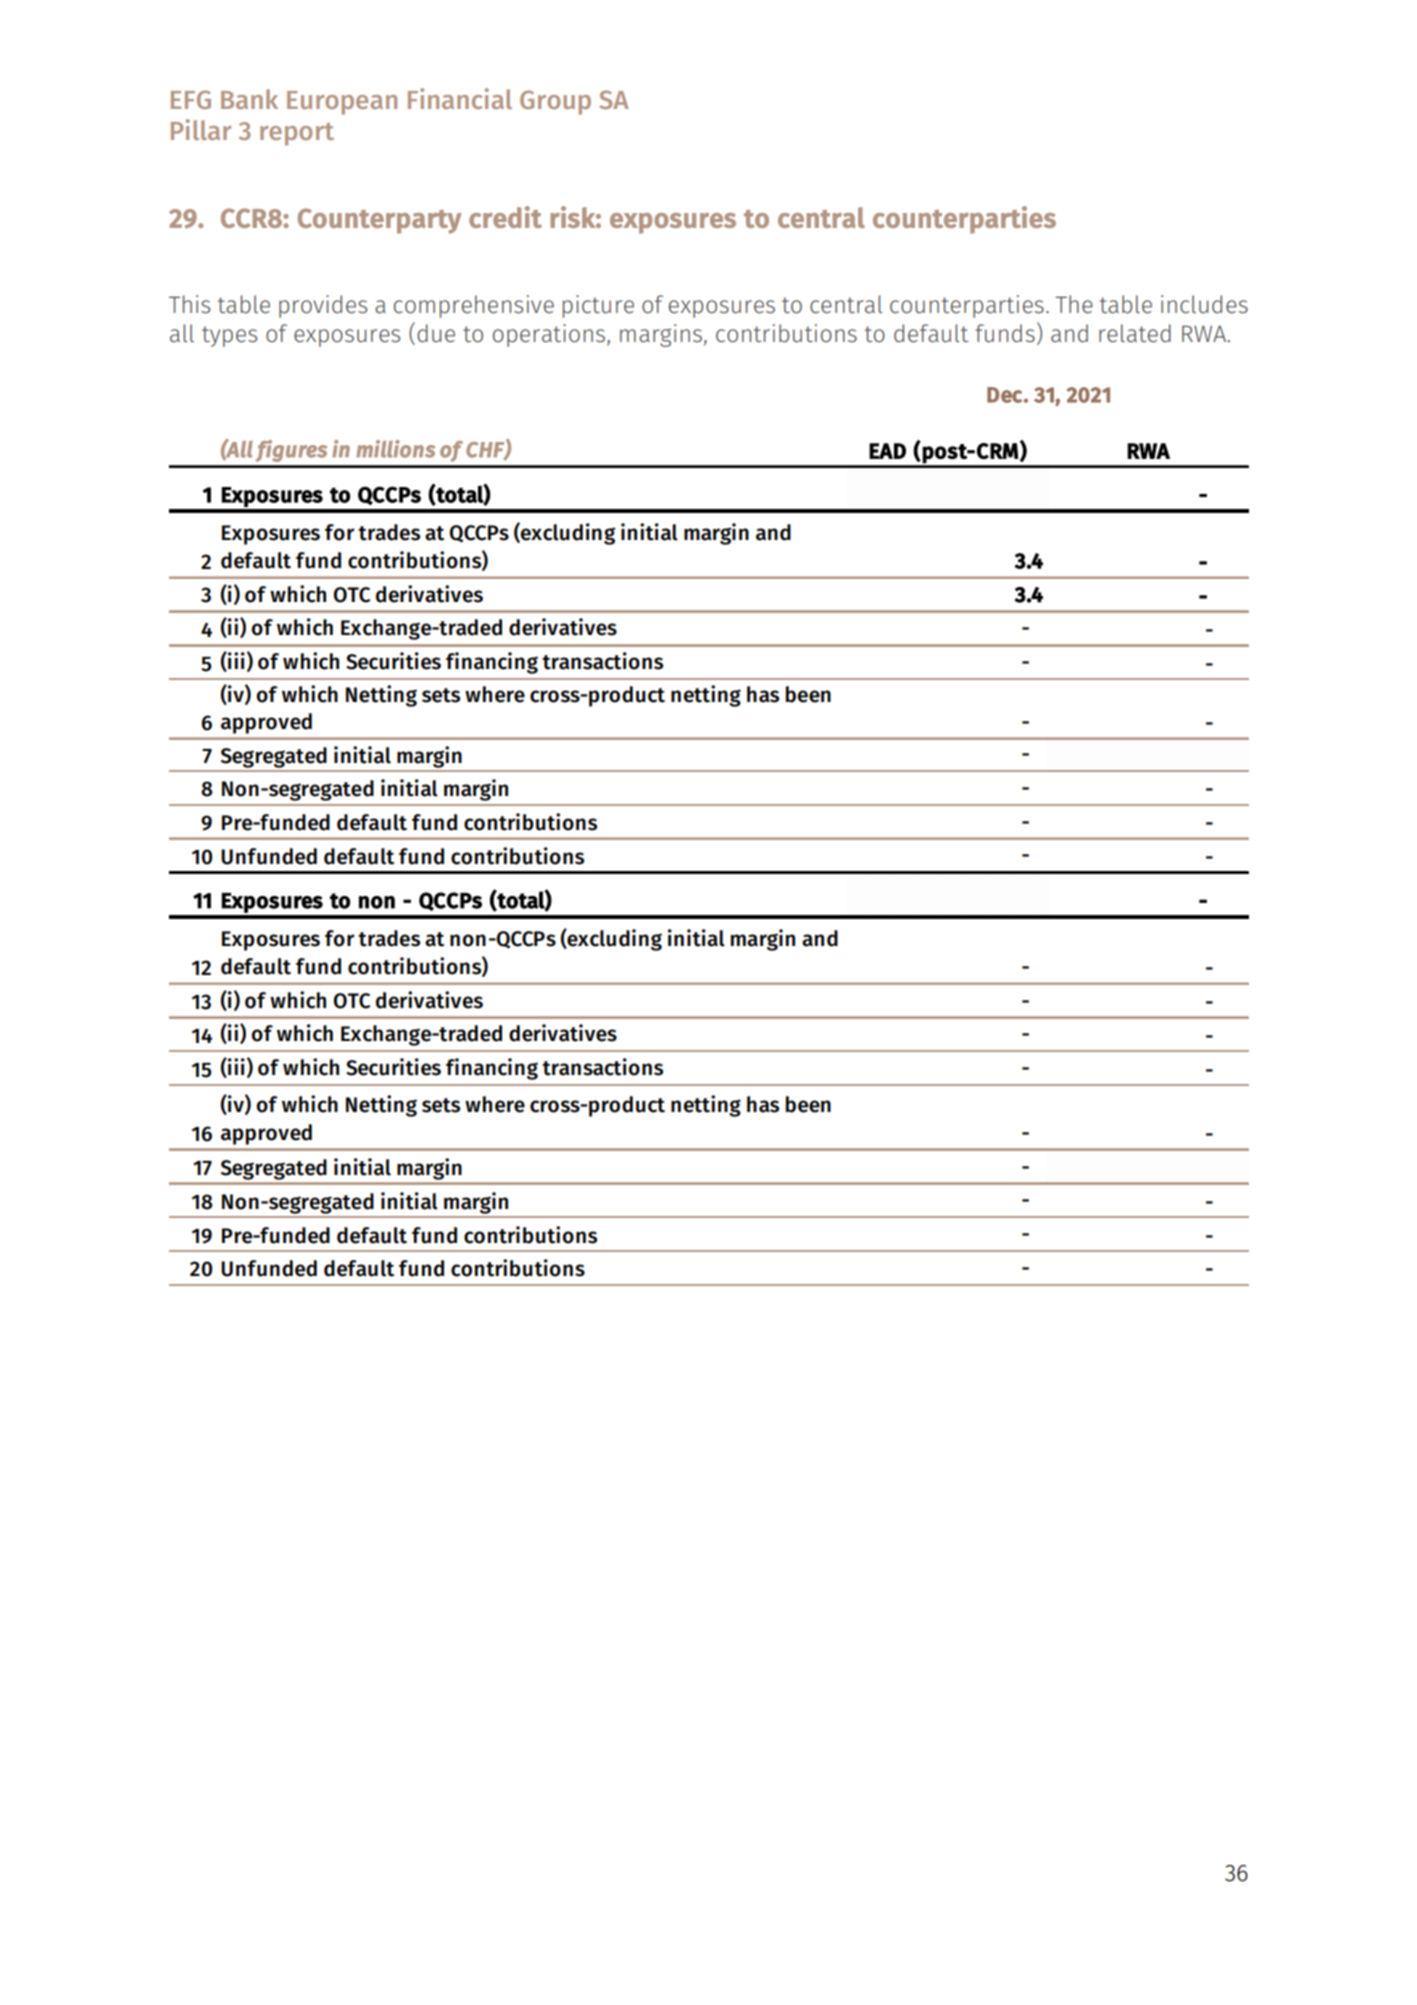 The image size is (1417, 2005). Describe the element at coordinates (505, 217) in the image. I see `credit` at that location.
